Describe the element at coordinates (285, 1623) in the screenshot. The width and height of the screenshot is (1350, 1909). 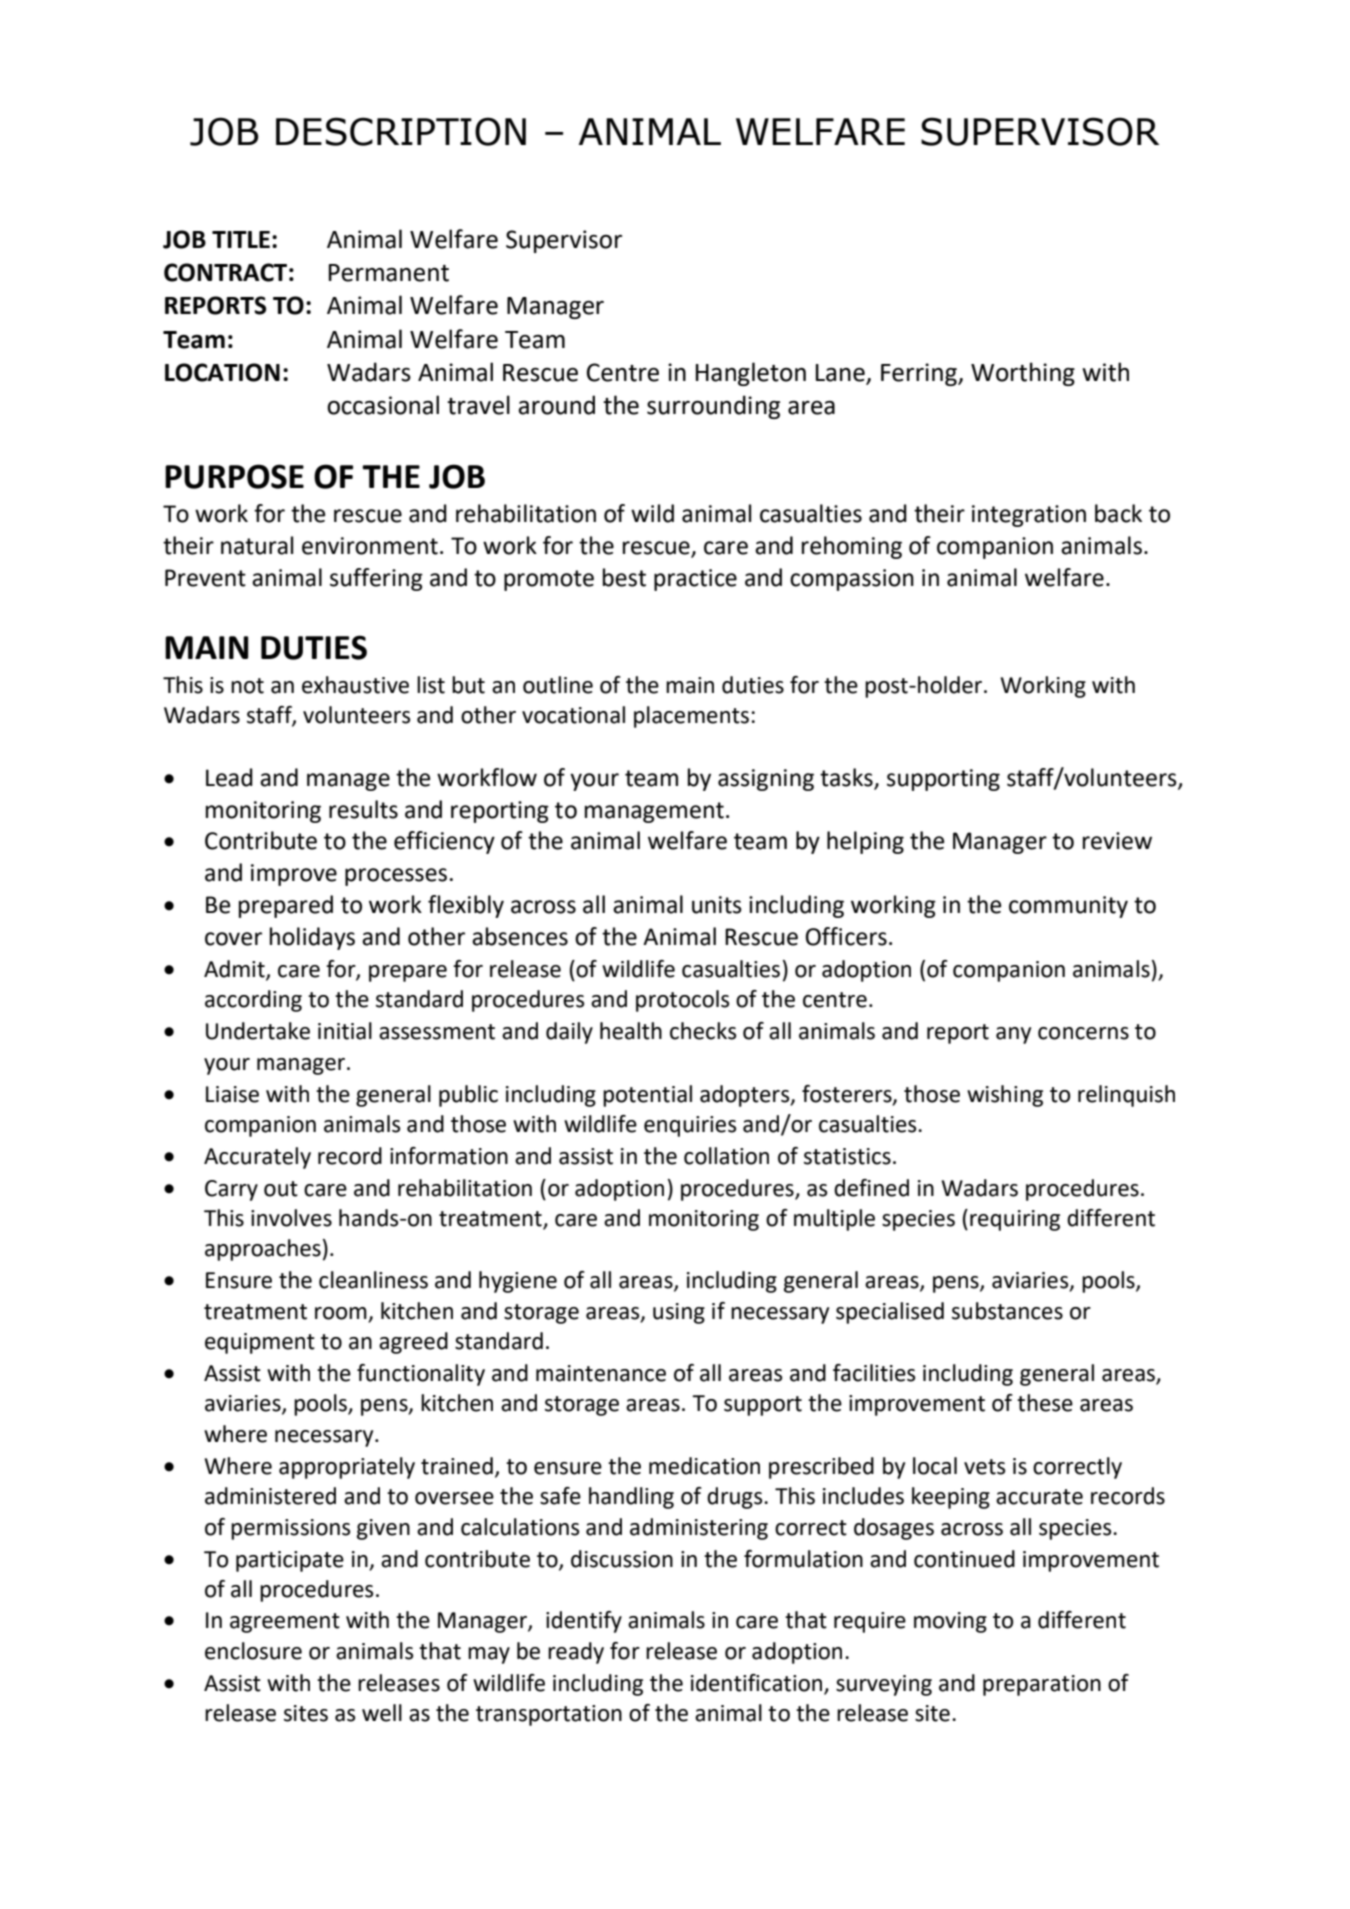
I see `agreement` at that location.
